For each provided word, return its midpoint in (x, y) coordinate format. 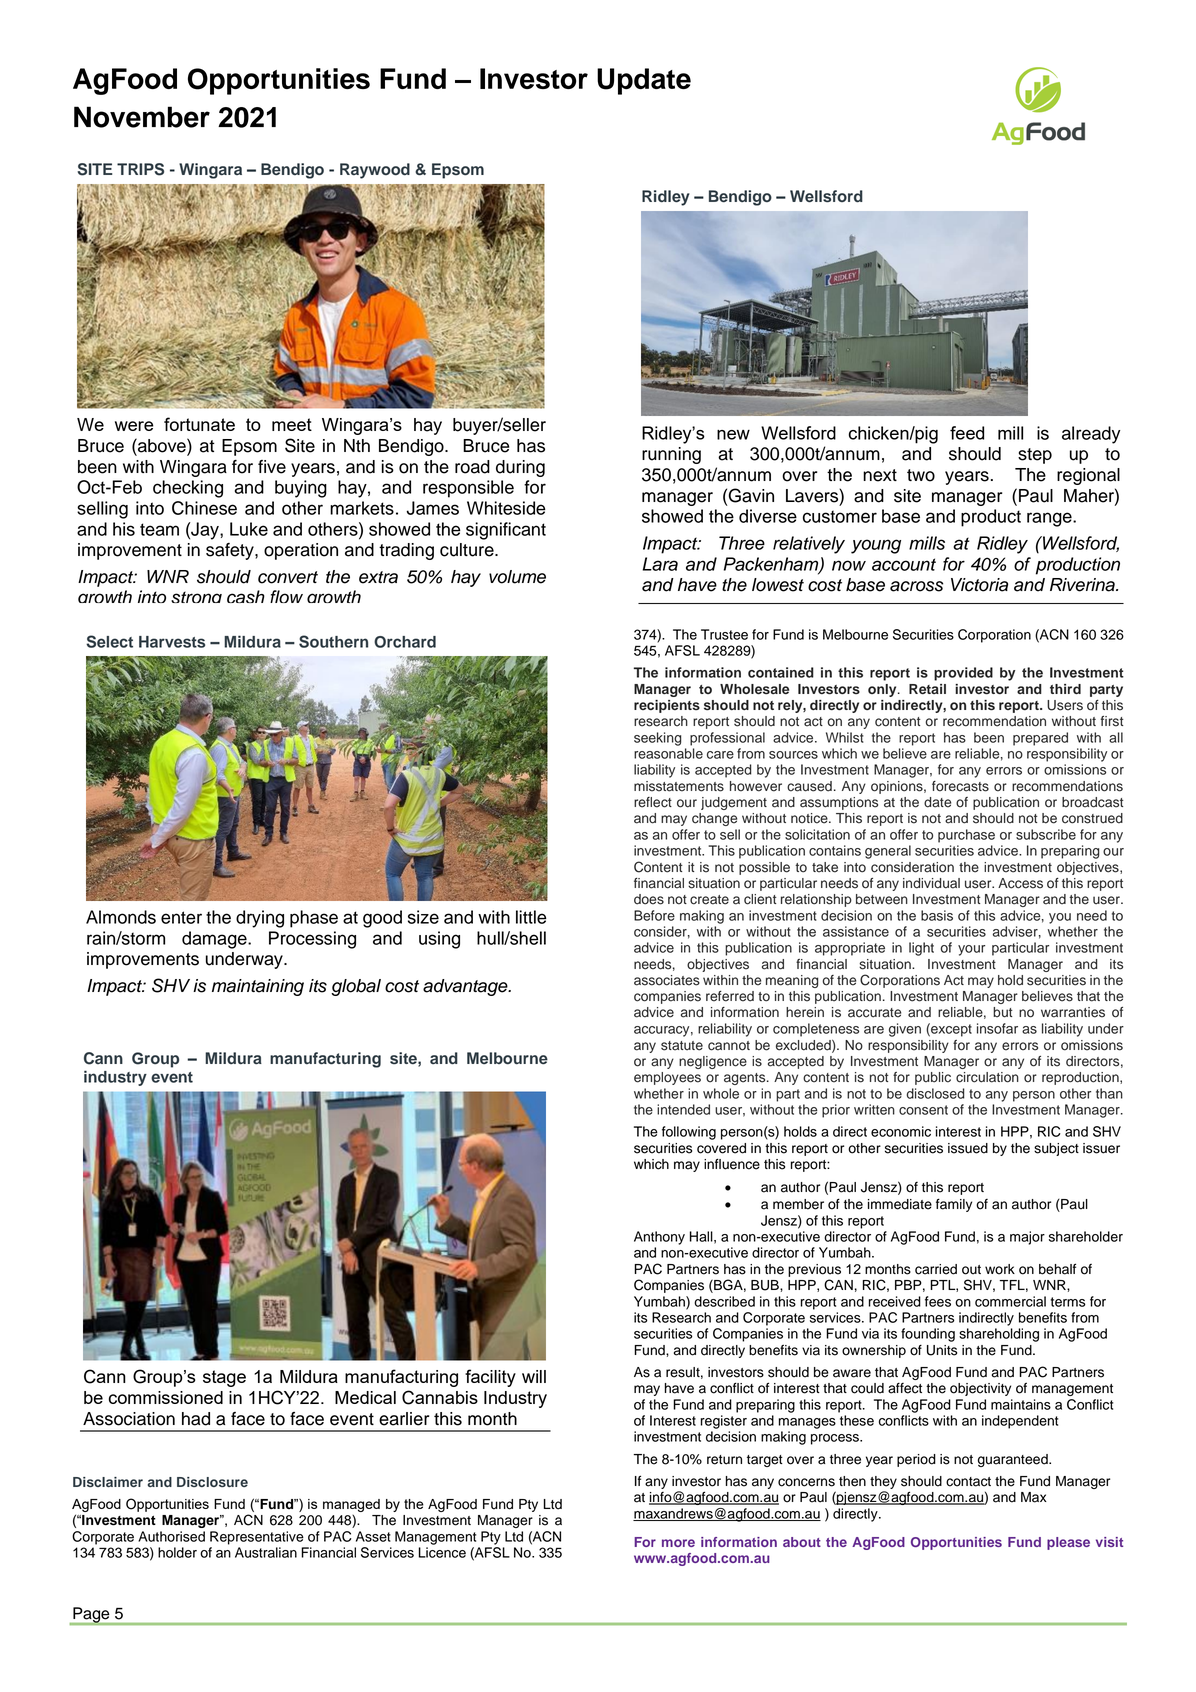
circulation (987, 1077)
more (678, 1543)
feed (967, 433)
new (733, 435)
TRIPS (140, 169)
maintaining (258, 987)
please (1068, 1543)
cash (246, 596)
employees (667, 1078)
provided (963, 674)
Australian (266, 1552)
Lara (660, 564)
